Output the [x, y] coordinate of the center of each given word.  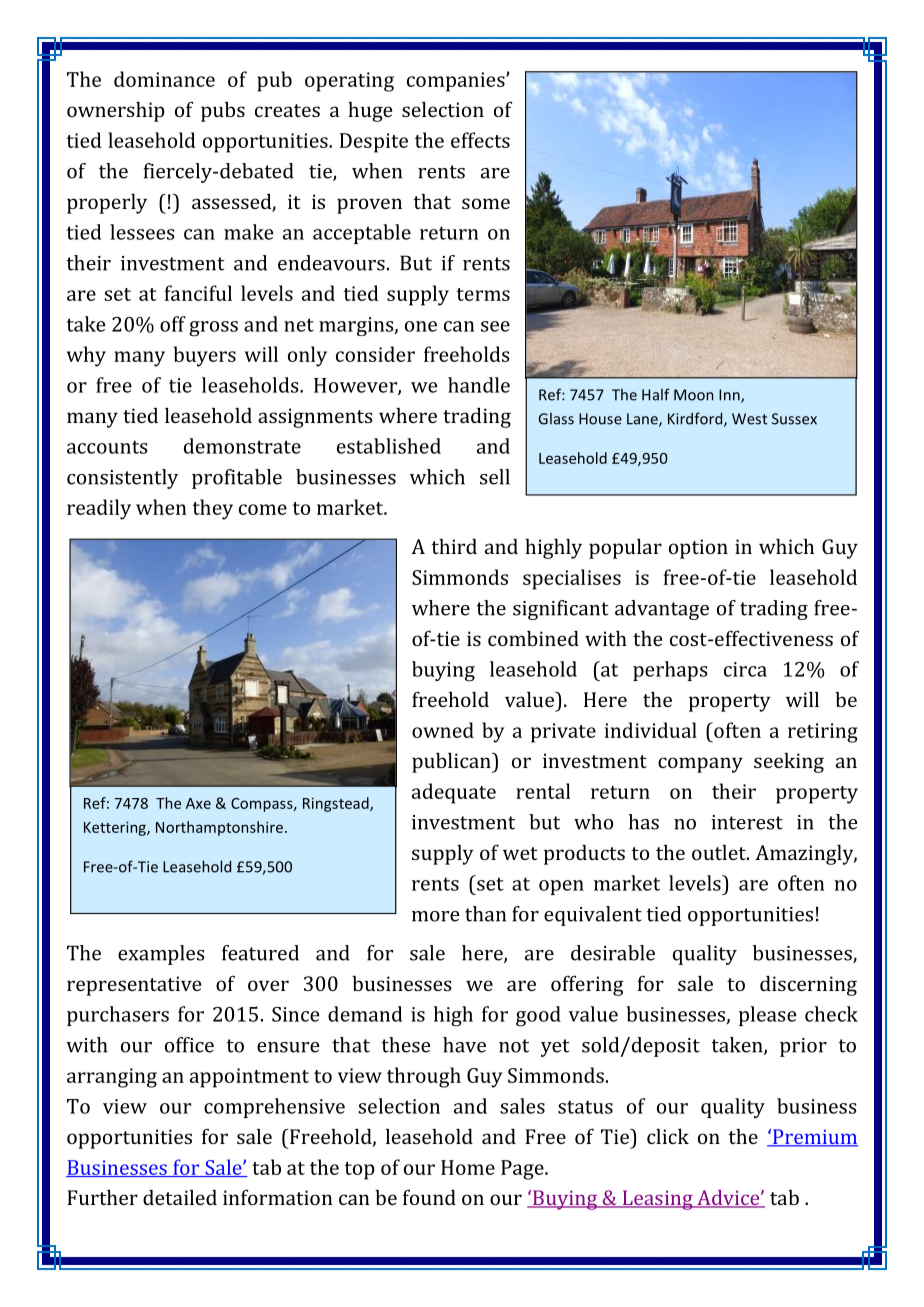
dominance [164, 79]
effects [480, 140]
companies [457, 82]
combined [533, 638]
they [212, 509]
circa [745, 669]
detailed [180, 1197]
